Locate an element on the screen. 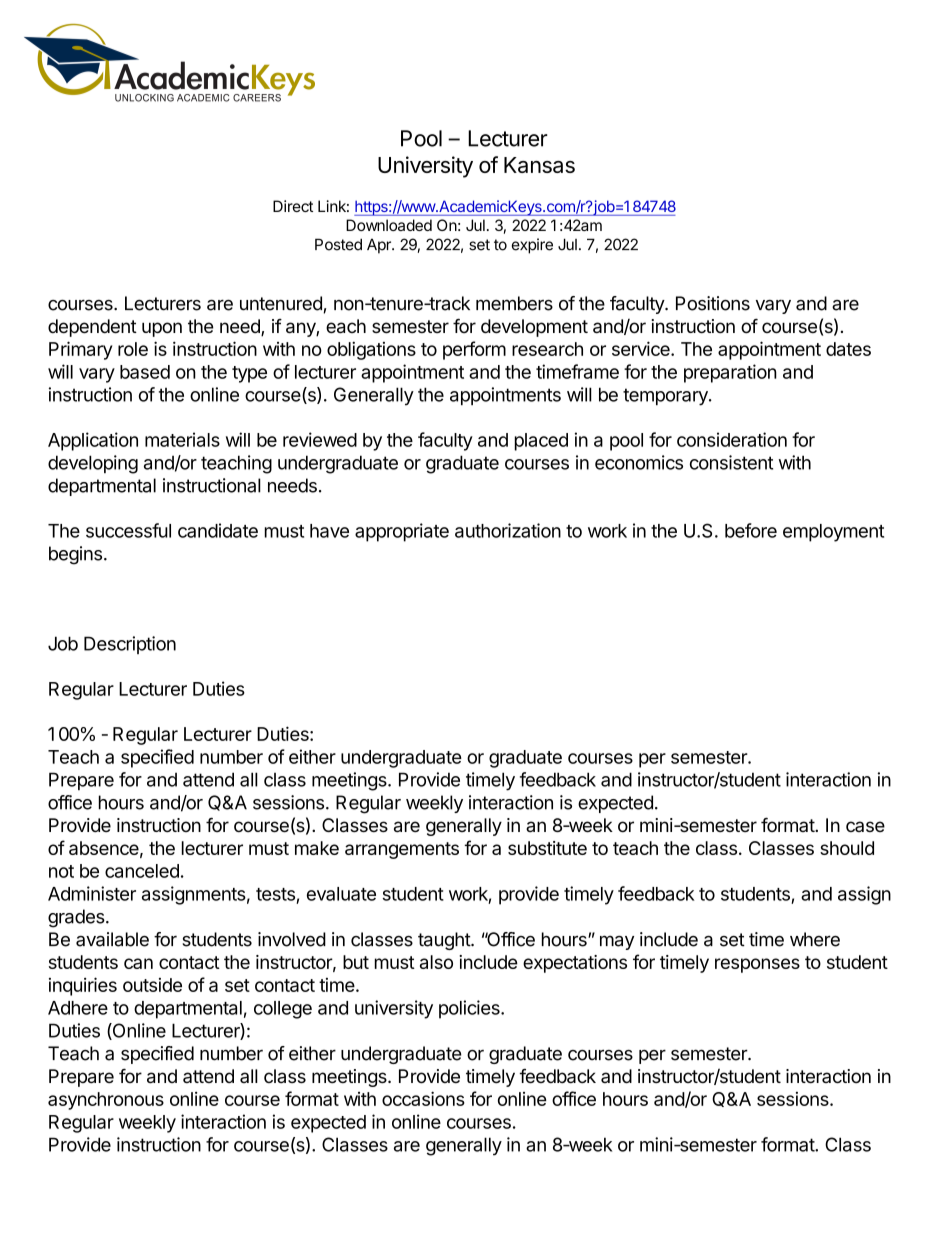 The image size is (952, 1233). Kansas is located at coordinates (539, 165).
